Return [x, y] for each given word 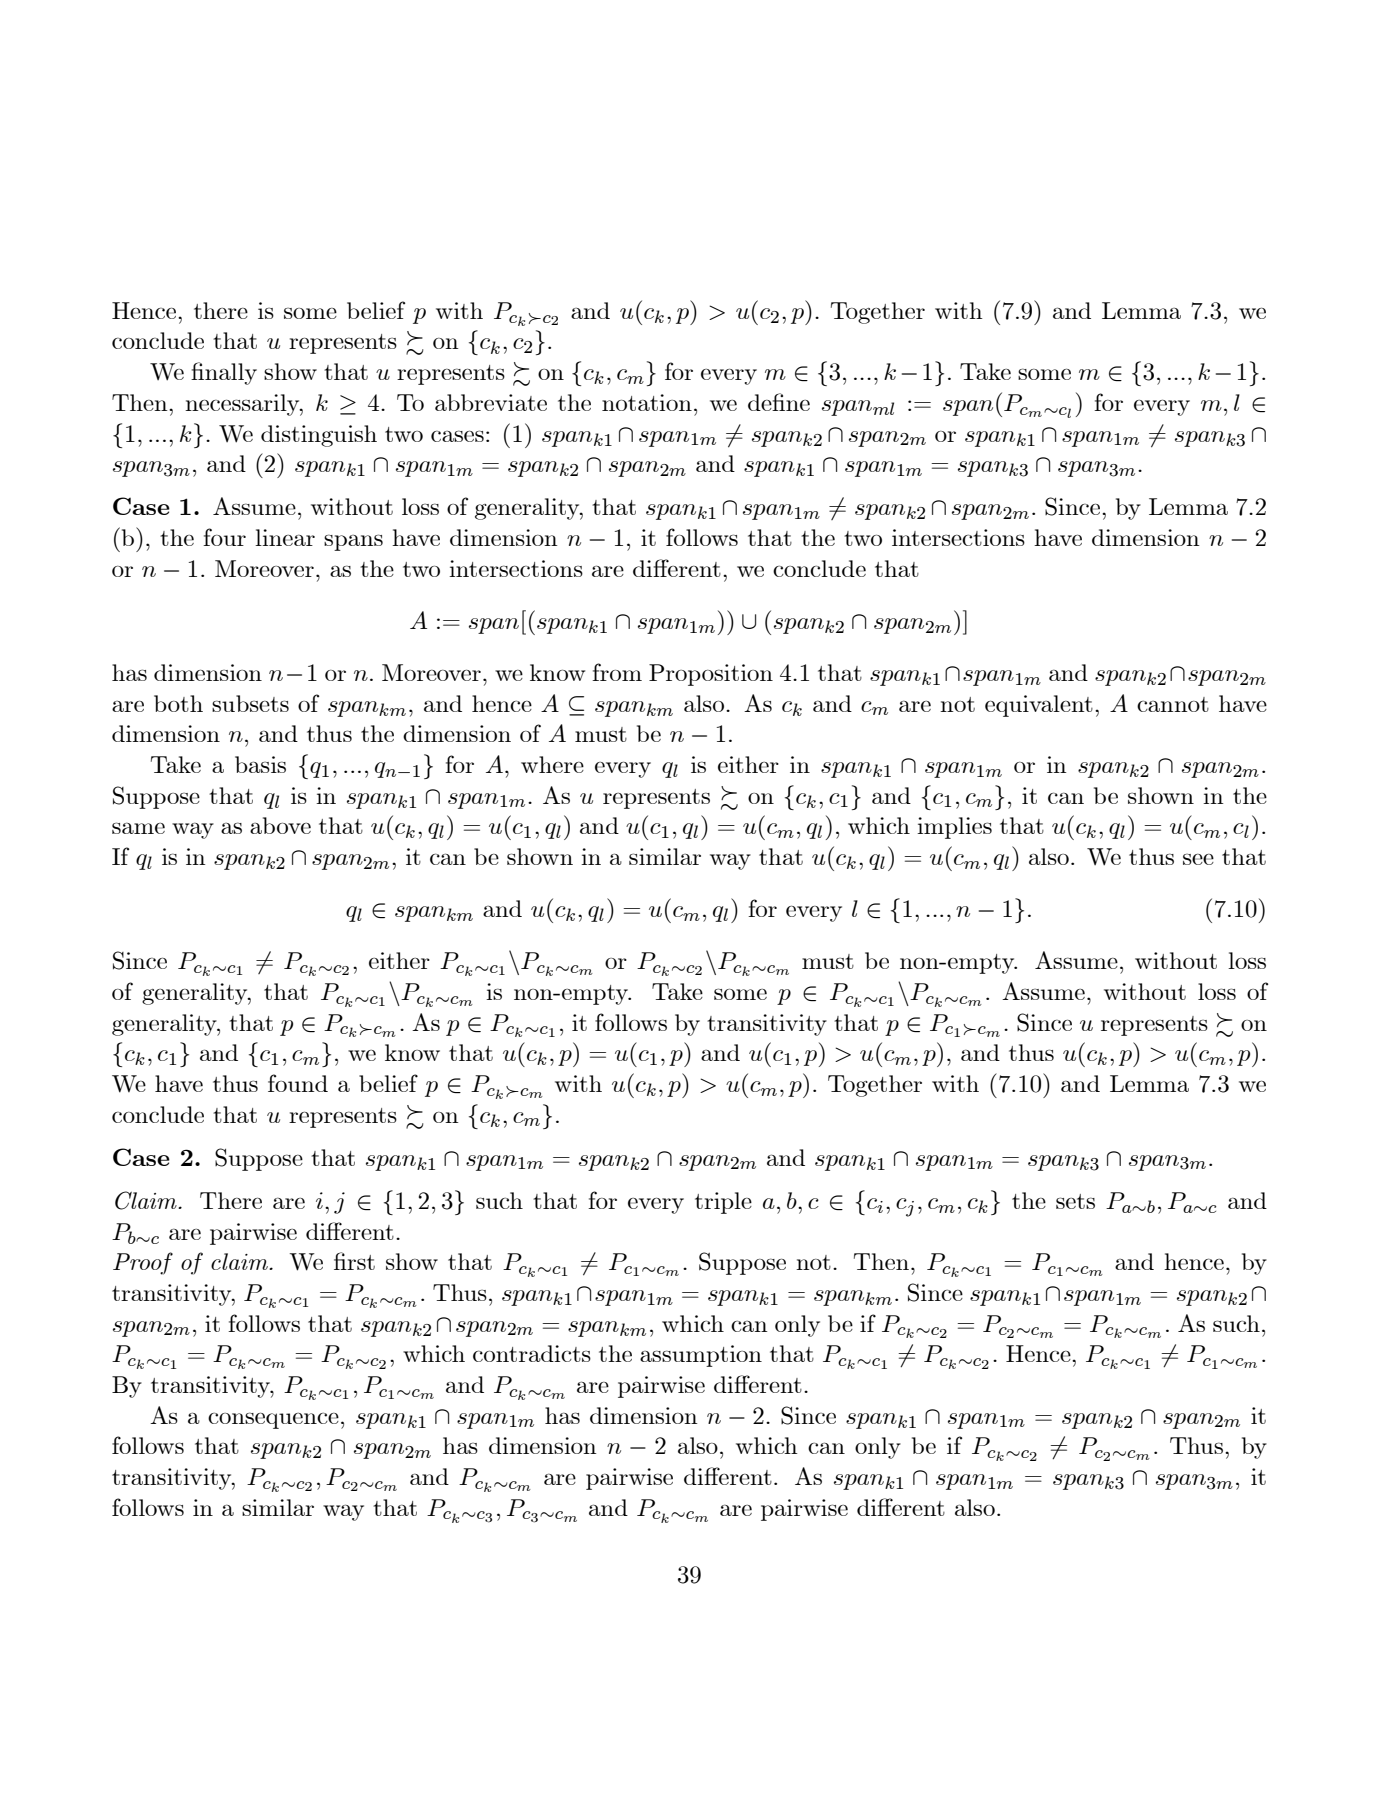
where [552, 764]
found [298, 1083]
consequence [273, 1420]
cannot [1173, 704]
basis [260, 764]
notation [647, 402]
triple [723, 1203]
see [1198, 859]
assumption [701, 1356]
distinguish [319, 436]
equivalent [1039, 706]
